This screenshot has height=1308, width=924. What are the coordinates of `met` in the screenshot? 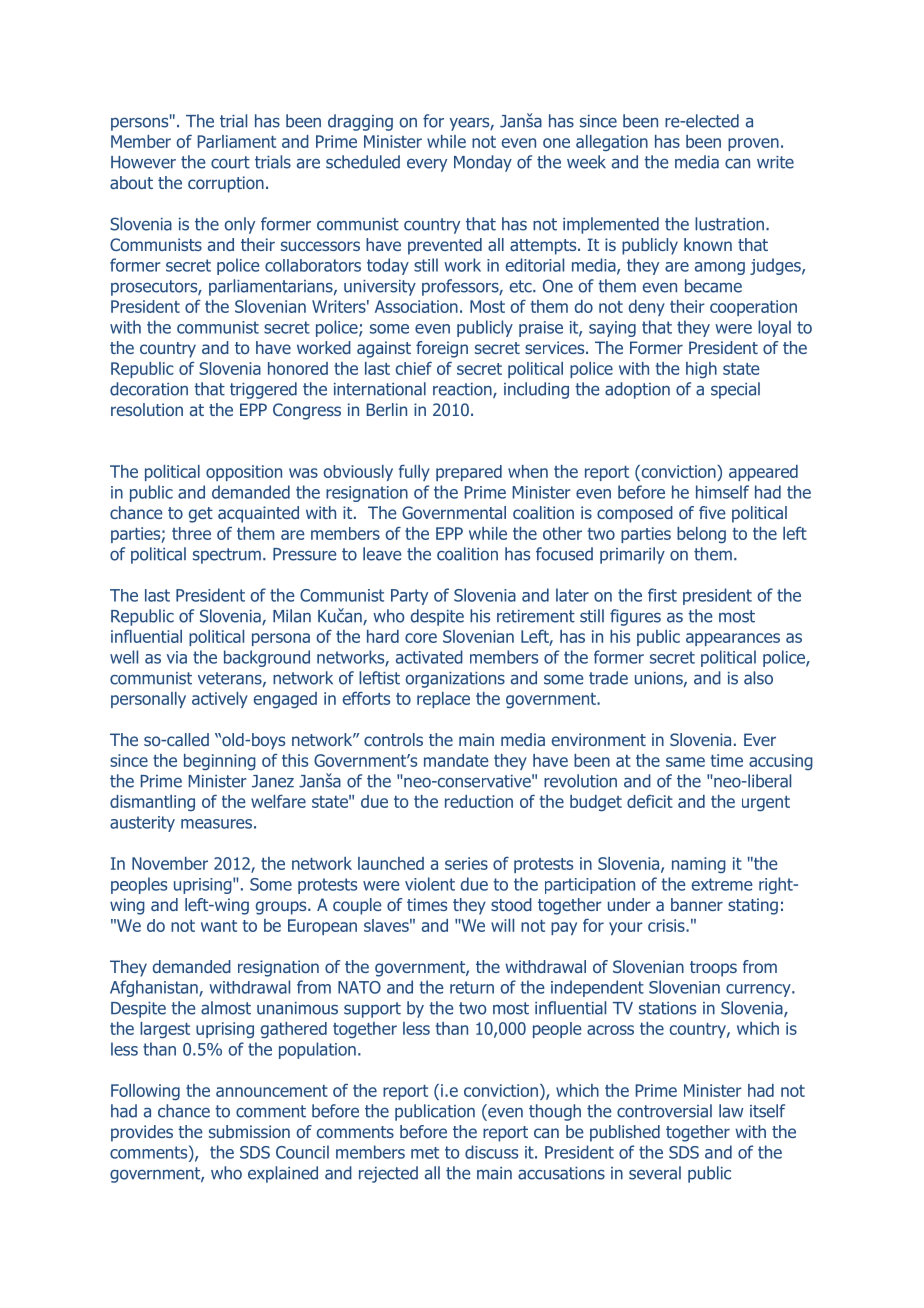 It's located at (425, 1153).
